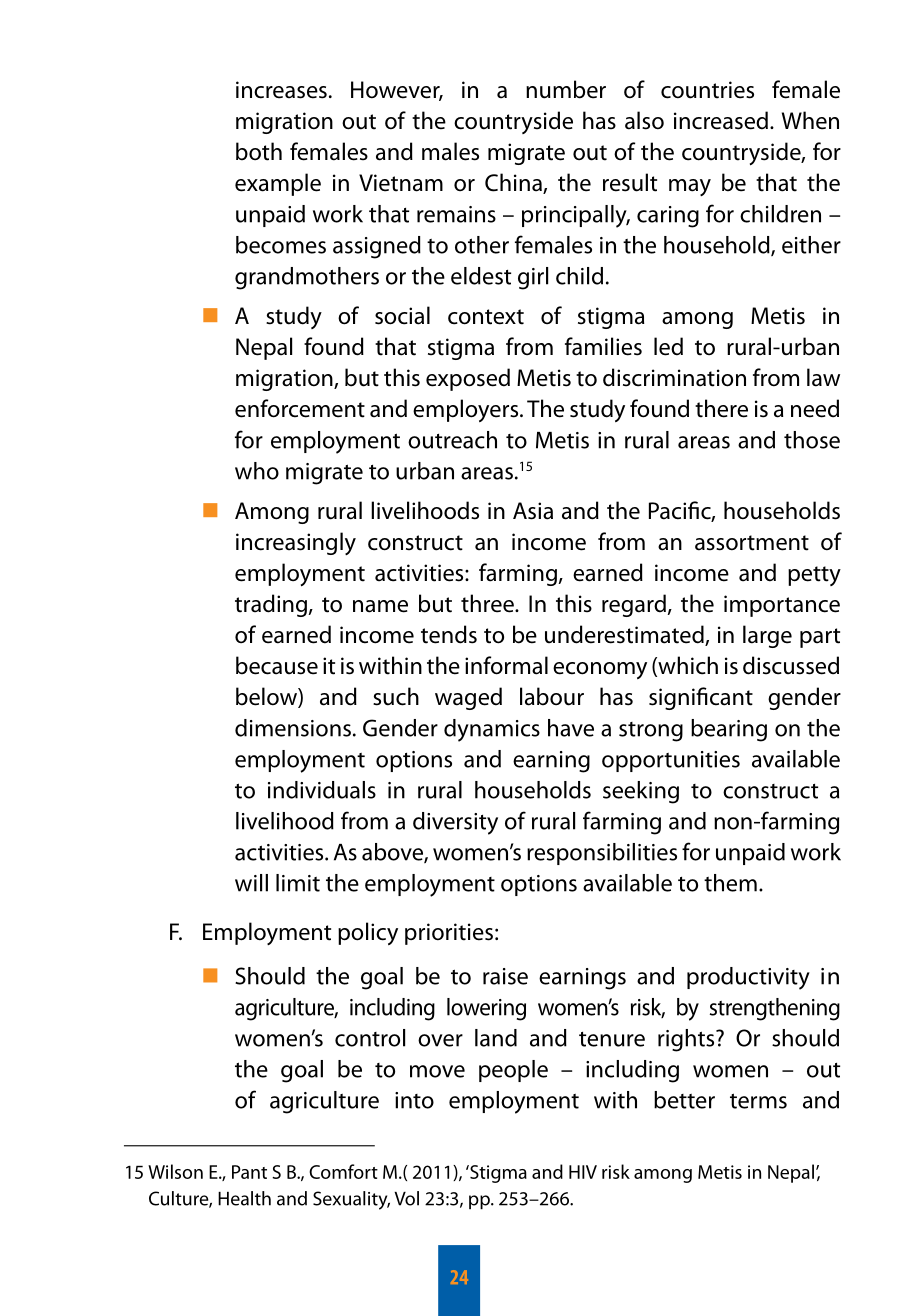  What do you see at coordinates (721, 120) in the document?
I see `increased` at bounding box center [721, 120].
